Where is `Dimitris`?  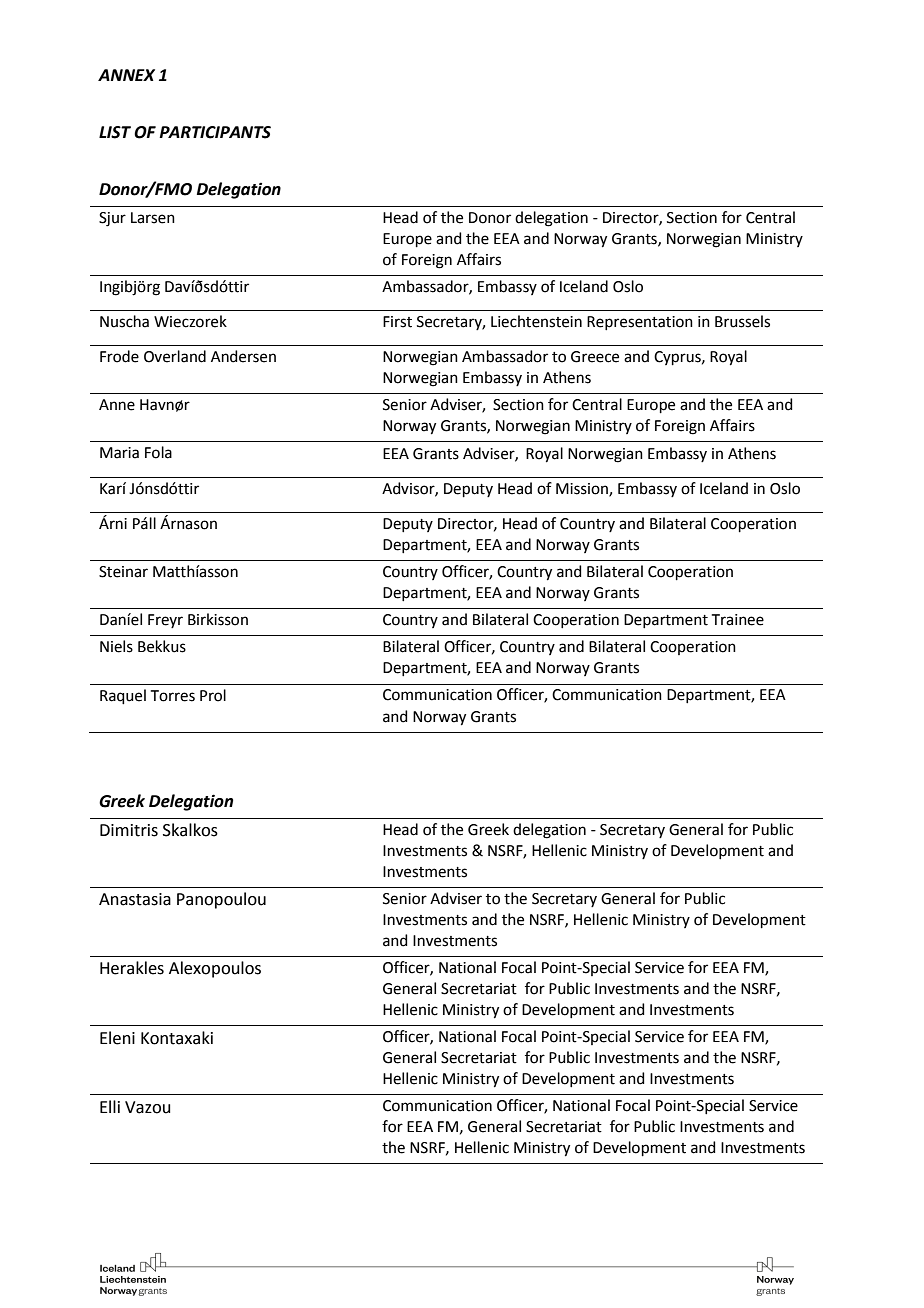
Dimitris is located at coordinates (129, 830).
